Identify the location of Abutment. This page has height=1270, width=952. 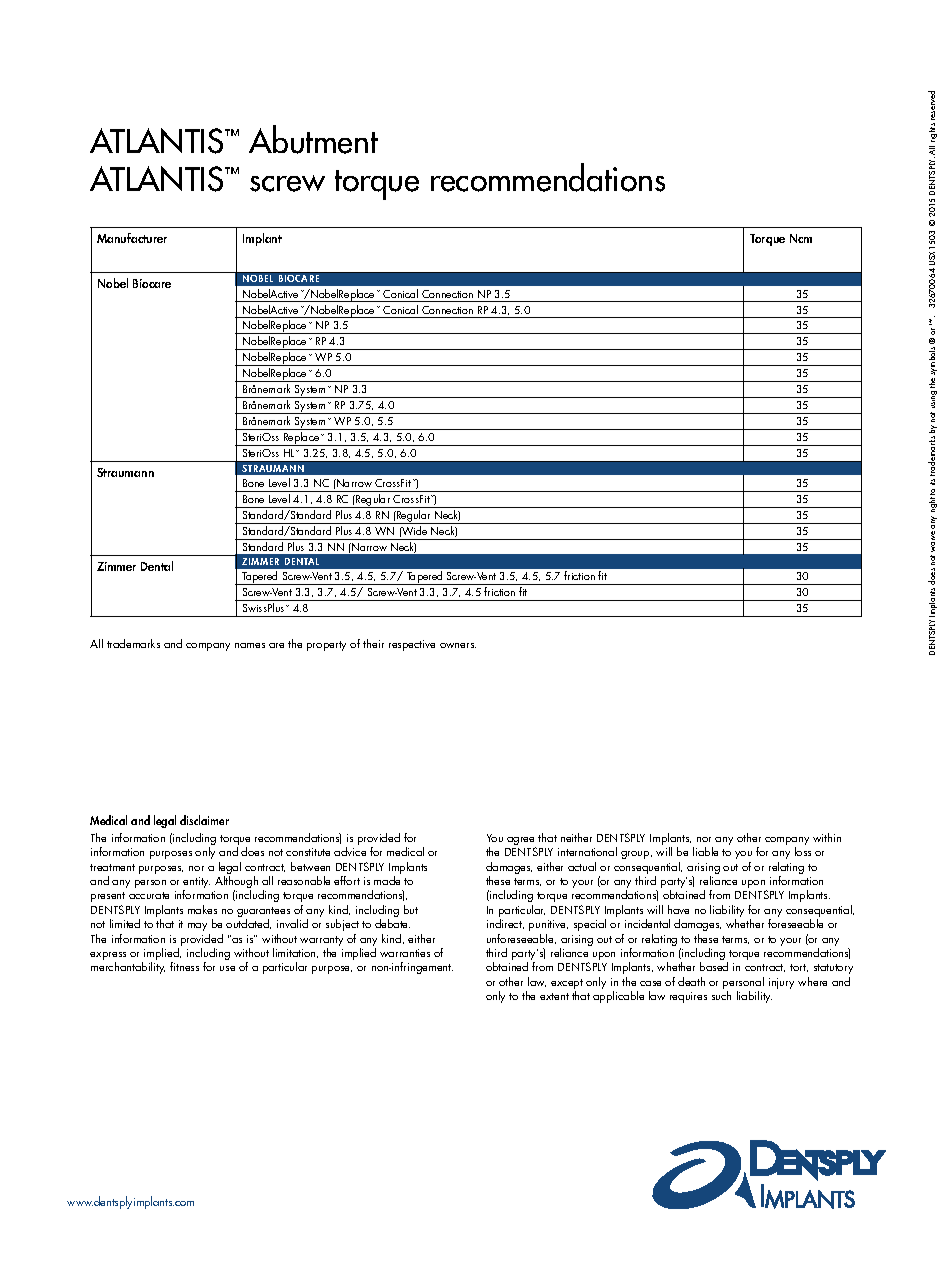
(313, 139).
